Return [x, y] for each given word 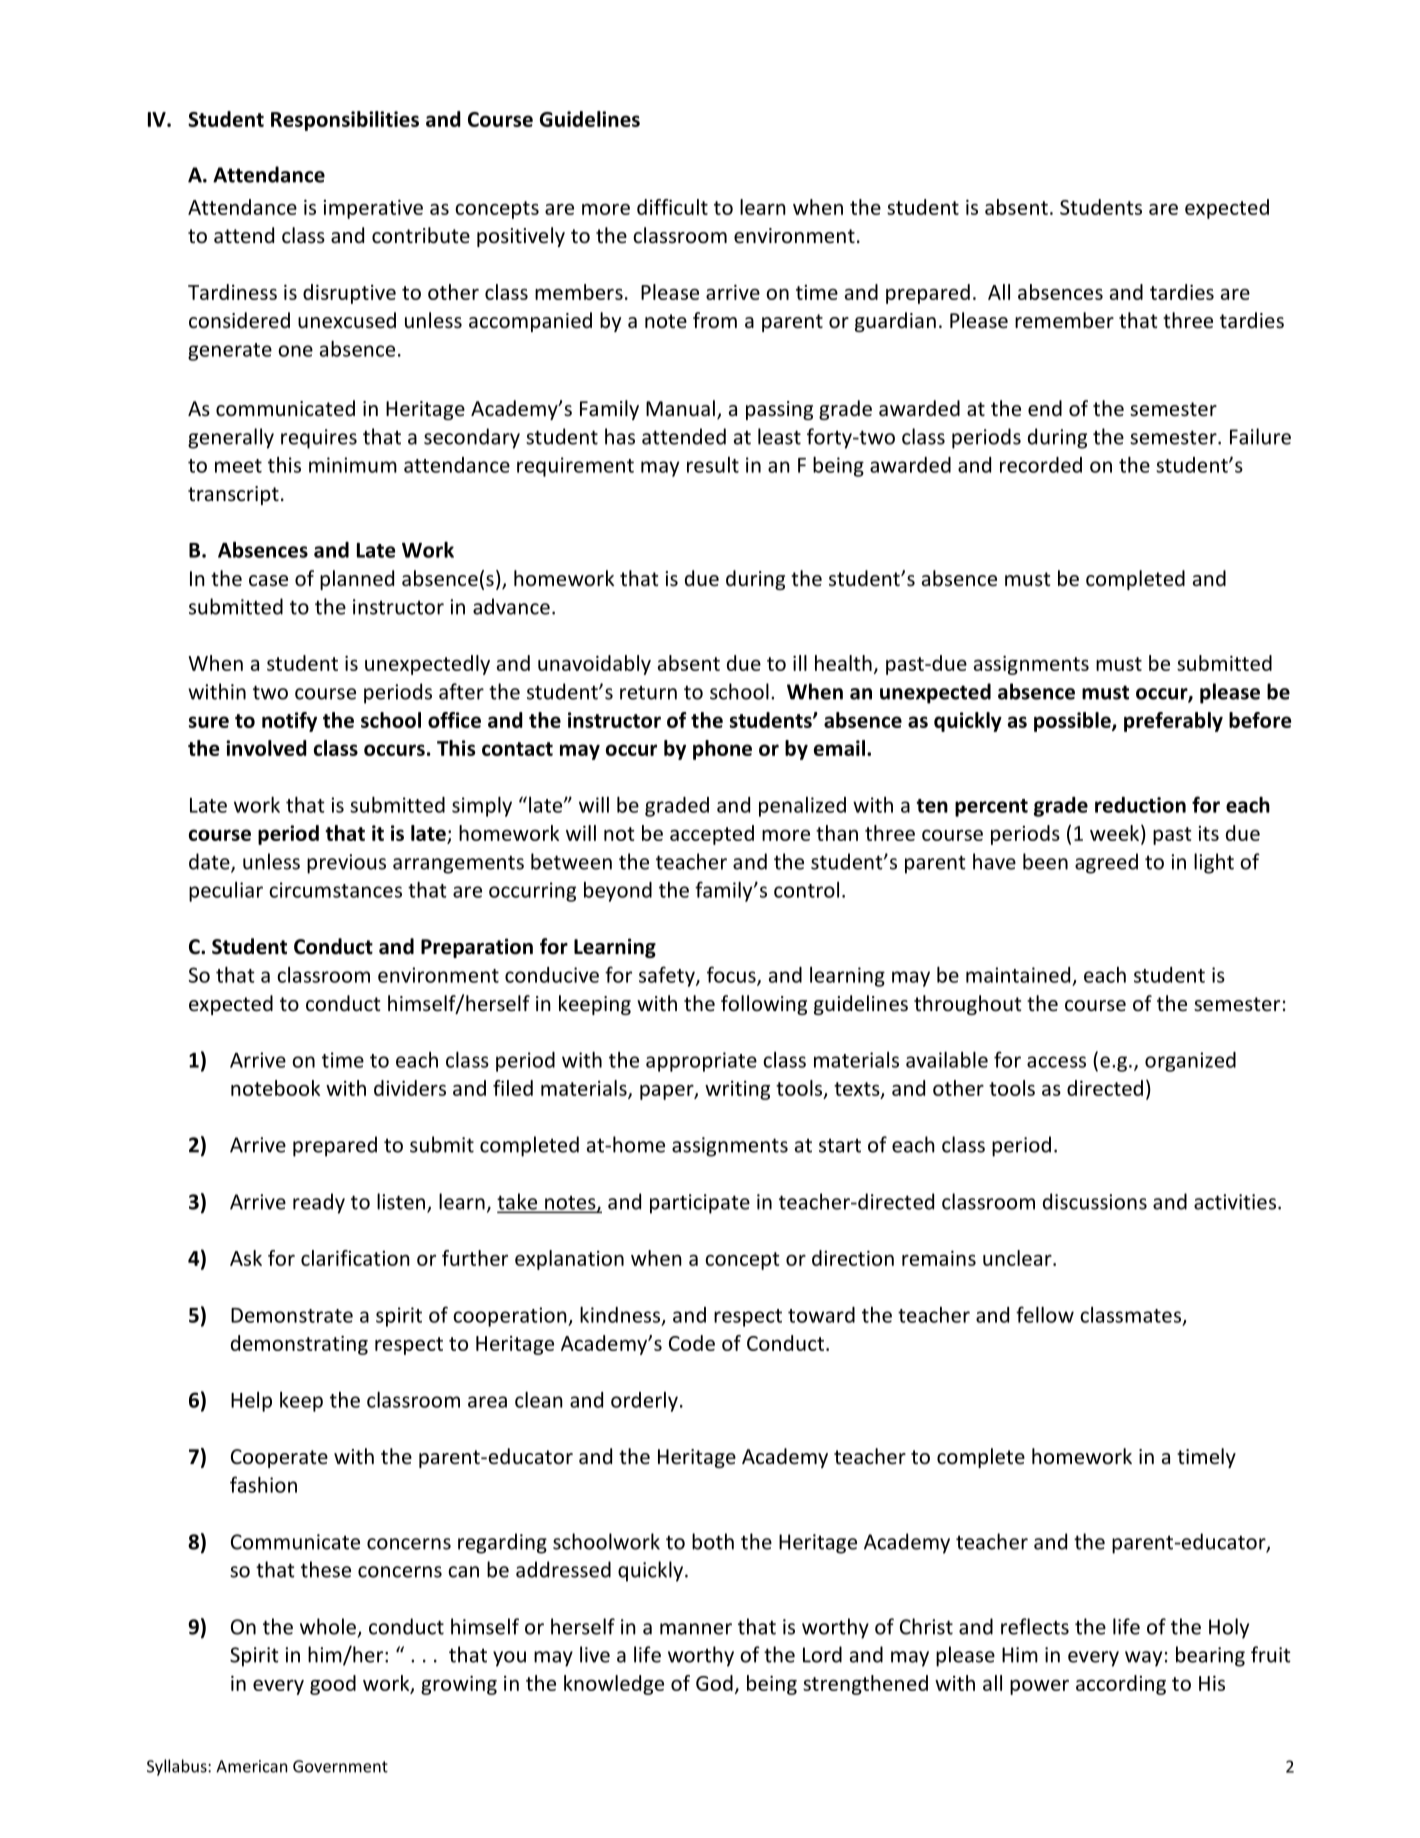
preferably [1173, 722]
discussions [1095, 1201]
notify [289, 722]
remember [1064, 320]
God [714, 1683]
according [1121, 1685]
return [648, 692]
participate [700, 1204]
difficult [672, 207]
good [333, 1685]
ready [319, 1203]
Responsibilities [345, 121]
